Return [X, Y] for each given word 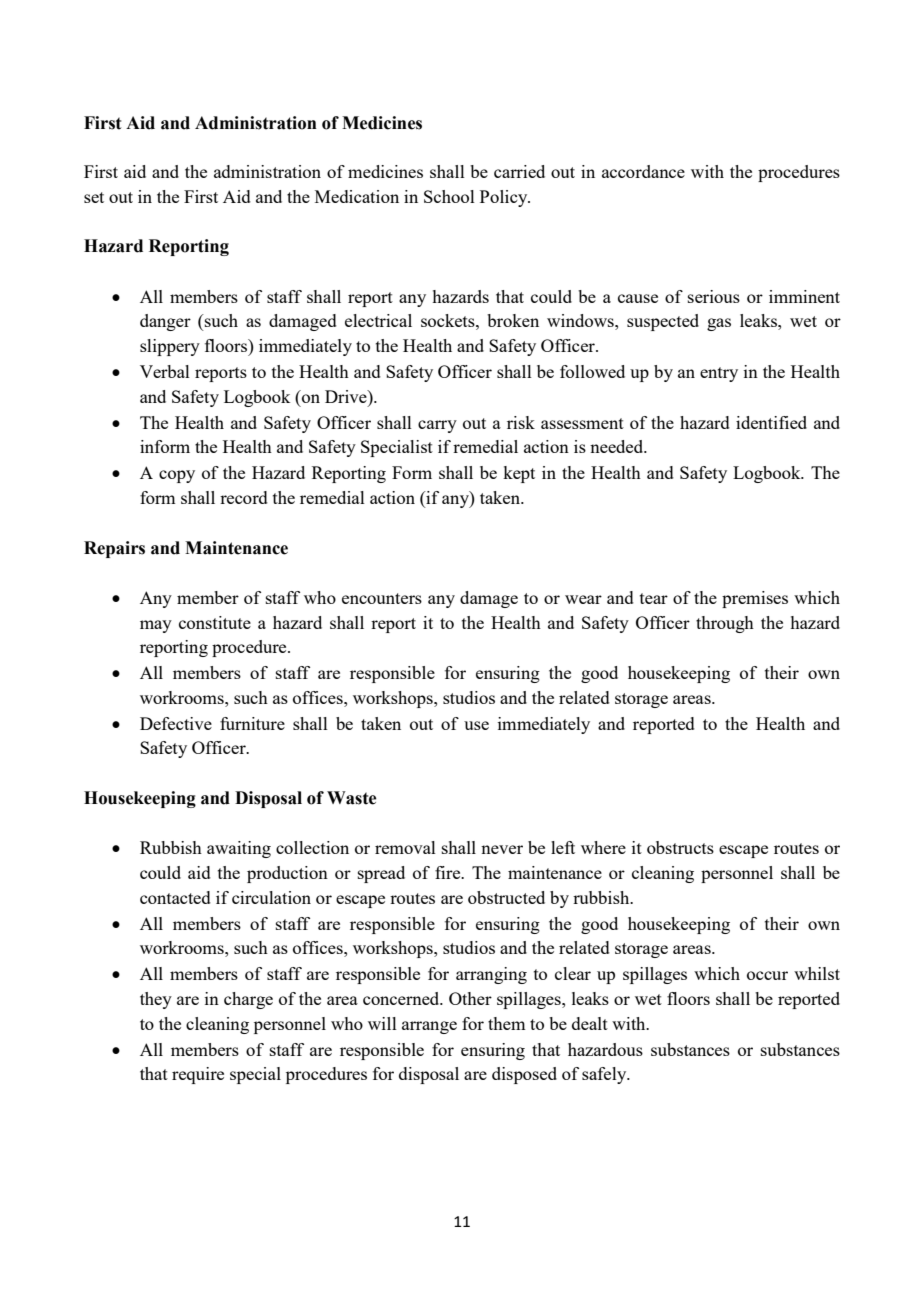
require [198, 1075]
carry [437, 426]
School [449, 196]
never [502, 849]
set [94, 197]
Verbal [165, 371]
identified [771, 422]
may [156, 626]
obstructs [680, 847]
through [725, 624]
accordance [643, 171]
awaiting [239, 849]
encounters [382, 598]
